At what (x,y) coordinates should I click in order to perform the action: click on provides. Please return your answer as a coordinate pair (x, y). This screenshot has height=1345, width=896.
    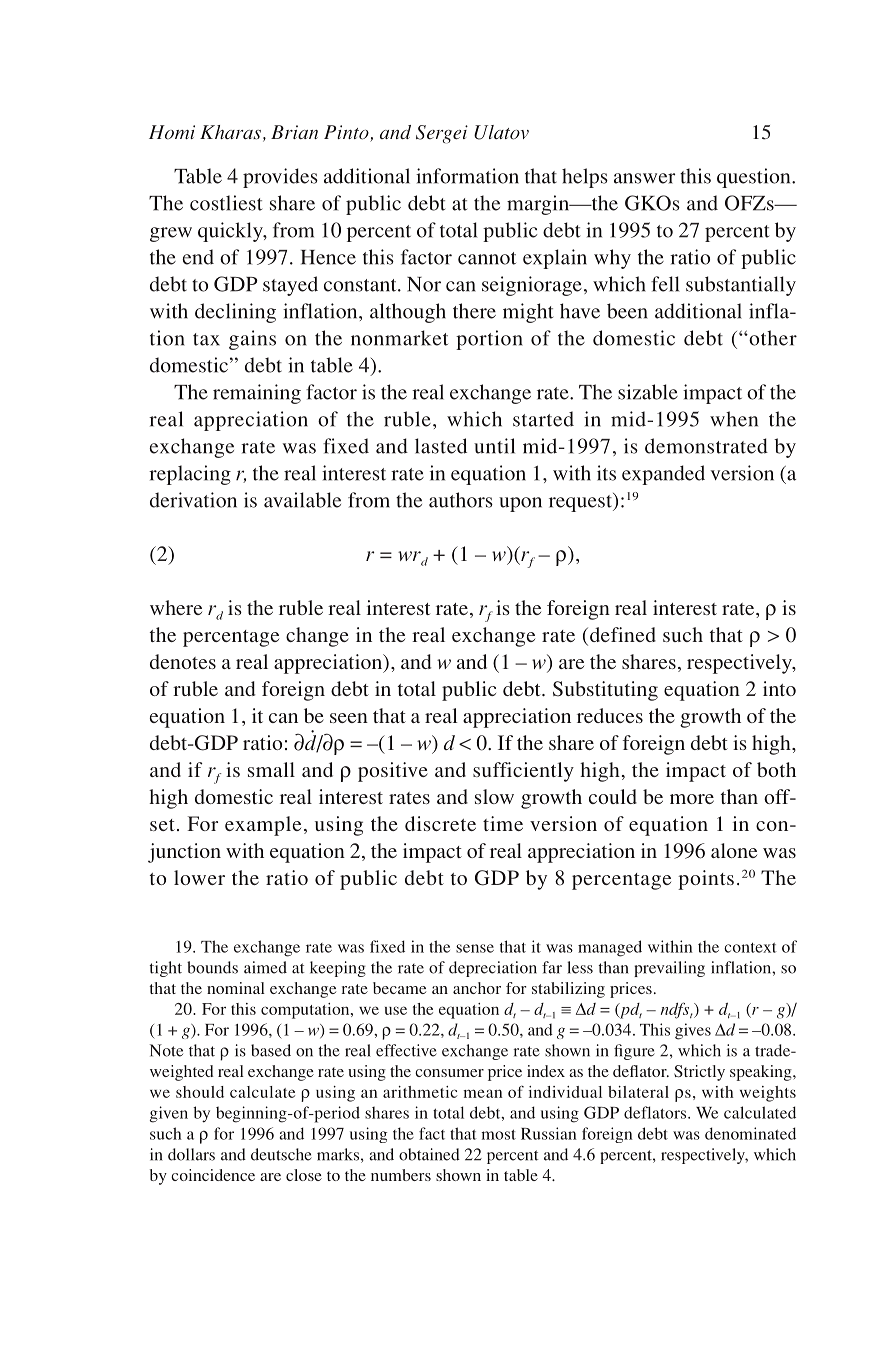
    Looking at the image, I should click on (280, 178).
